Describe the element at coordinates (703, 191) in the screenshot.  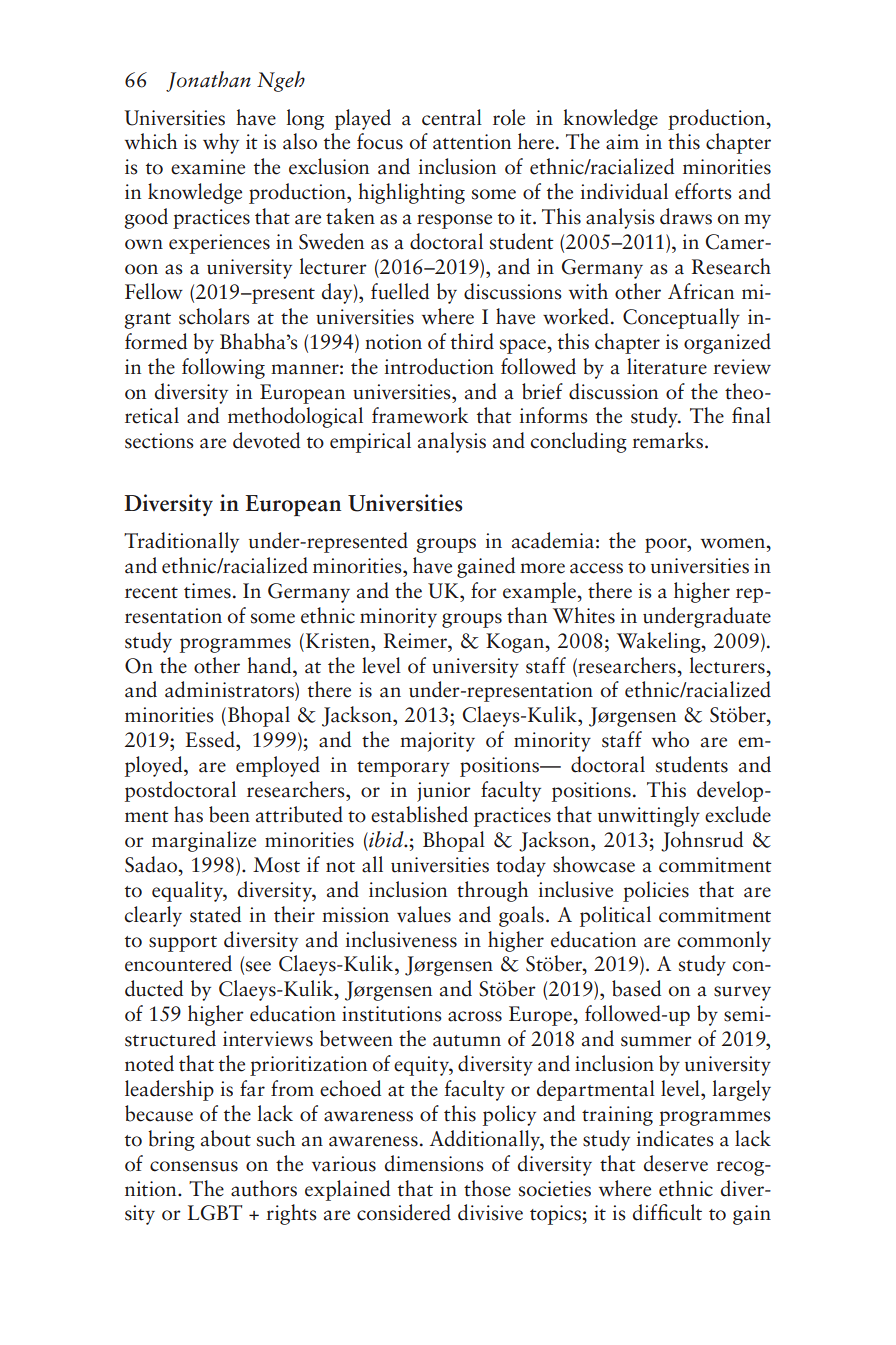
I see `efforts` at that location.
